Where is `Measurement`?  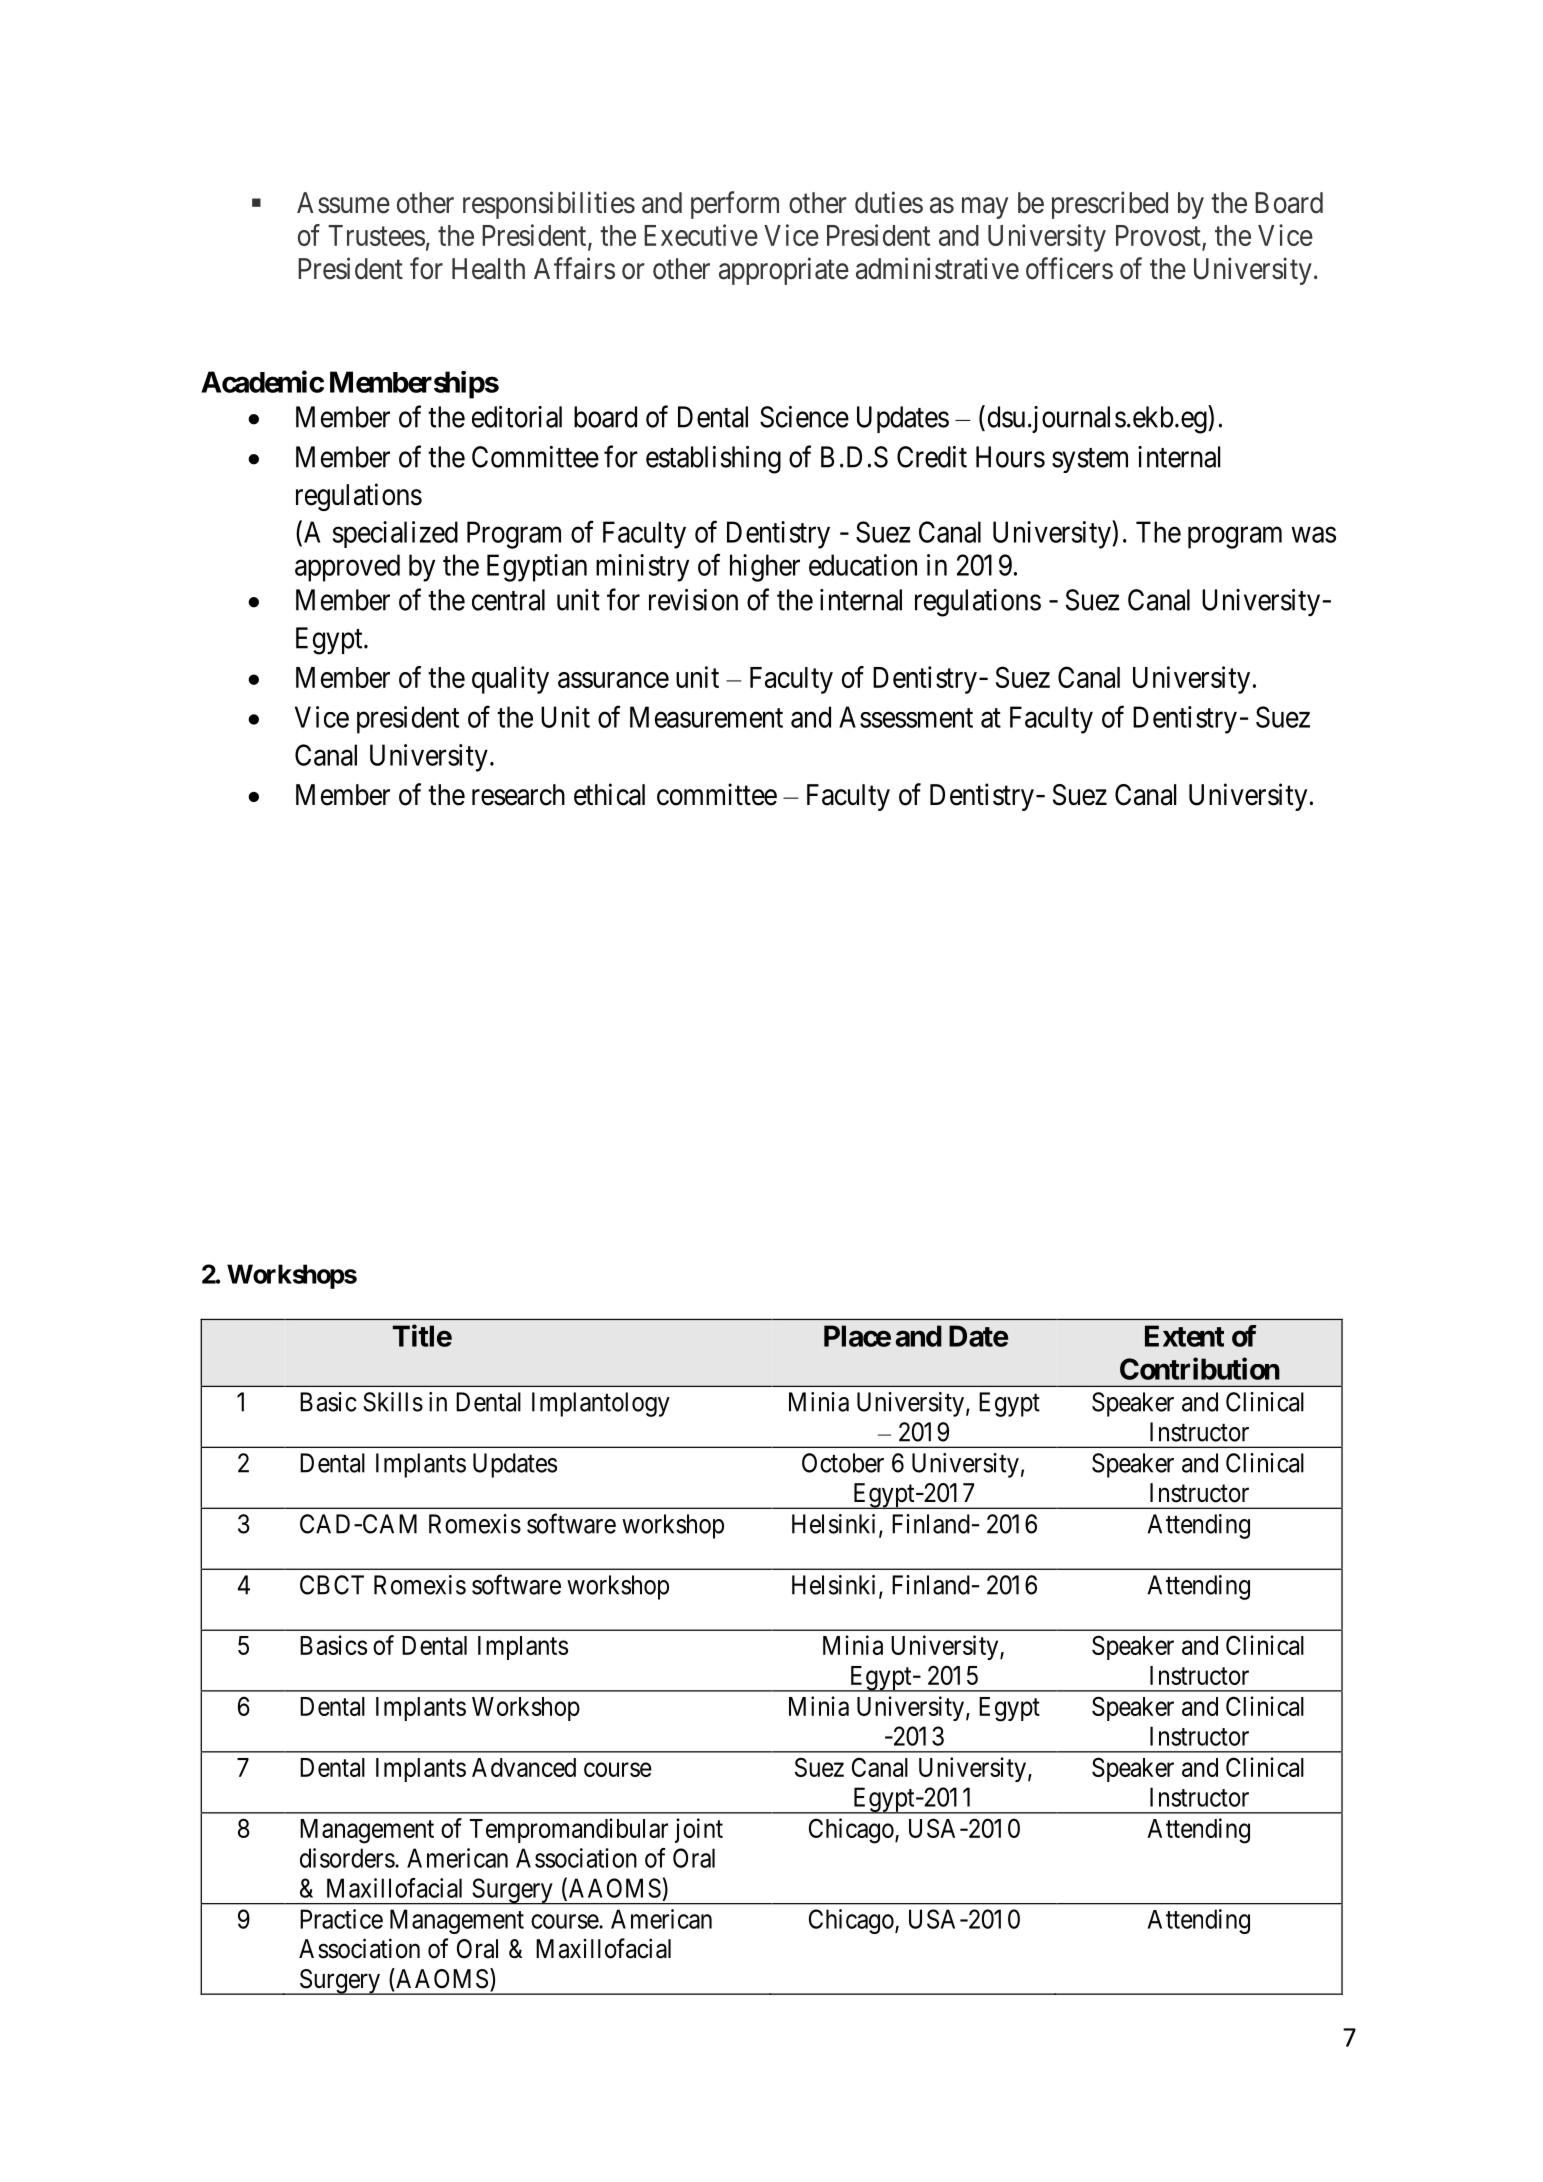
Measurement is located at coordinates (706, 717).
